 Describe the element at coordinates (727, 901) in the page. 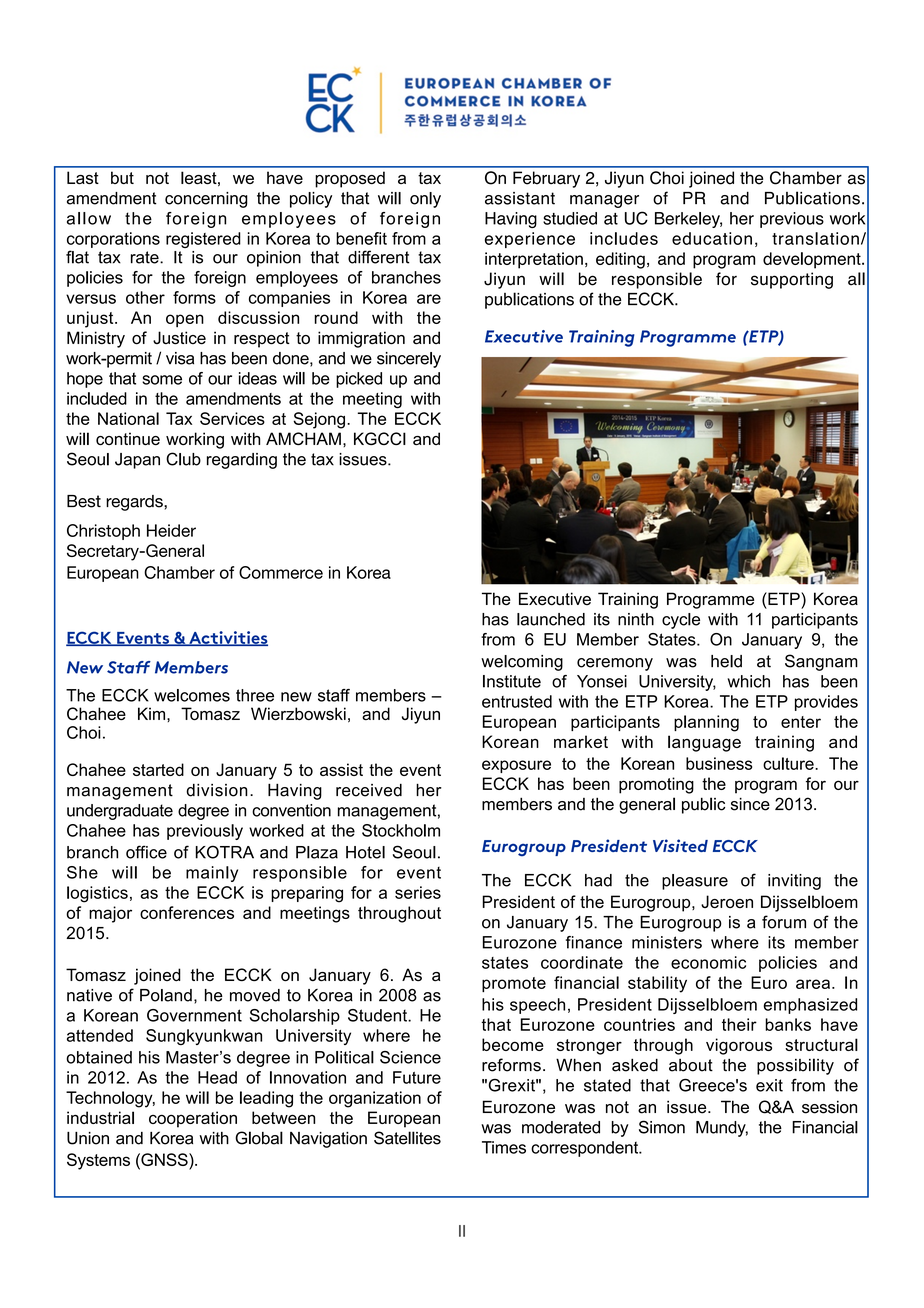

I see `Jeroen` at that location.
